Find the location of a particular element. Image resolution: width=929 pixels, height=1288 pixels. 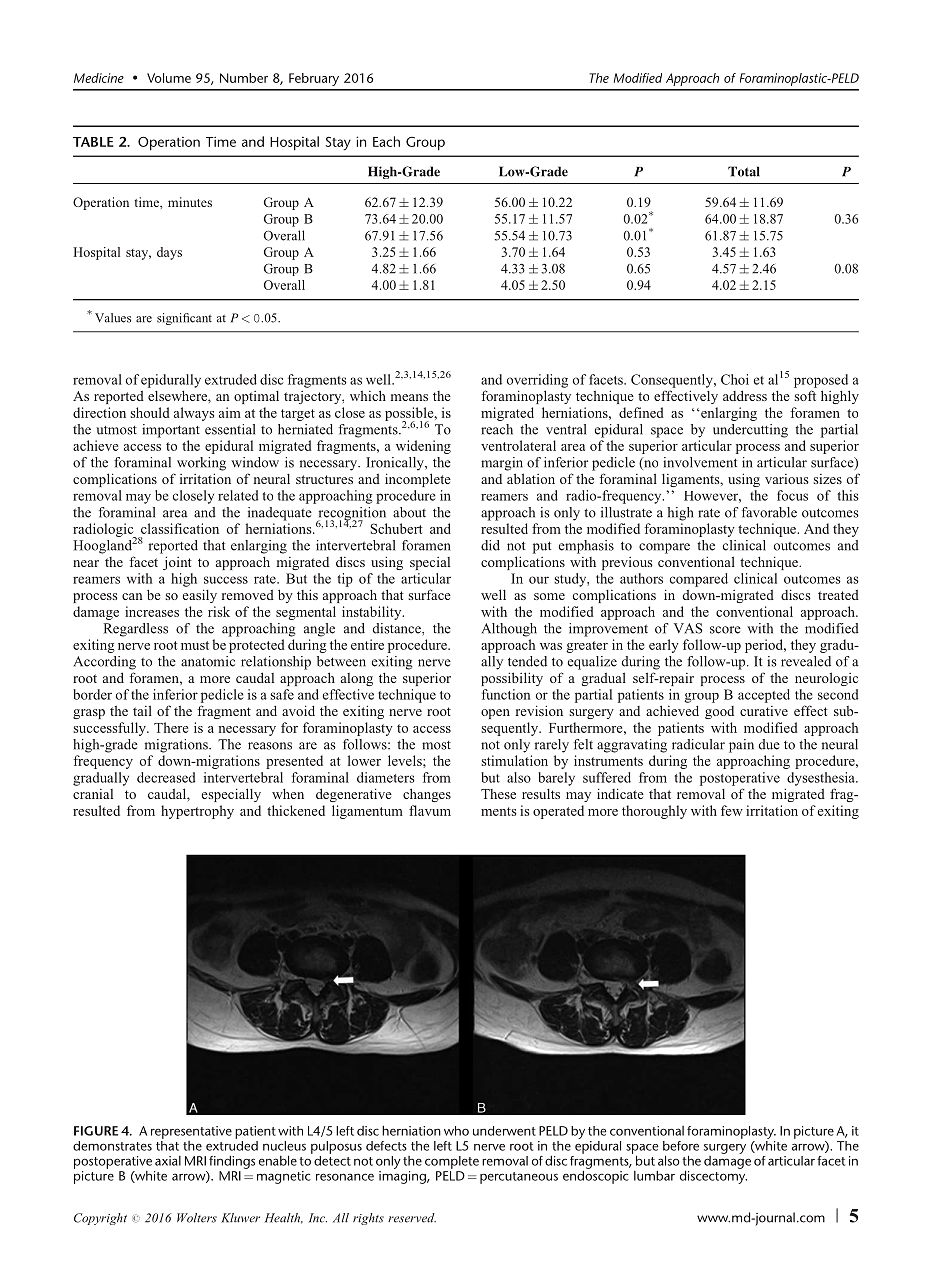

Although is located at coordinates (509, 630).
